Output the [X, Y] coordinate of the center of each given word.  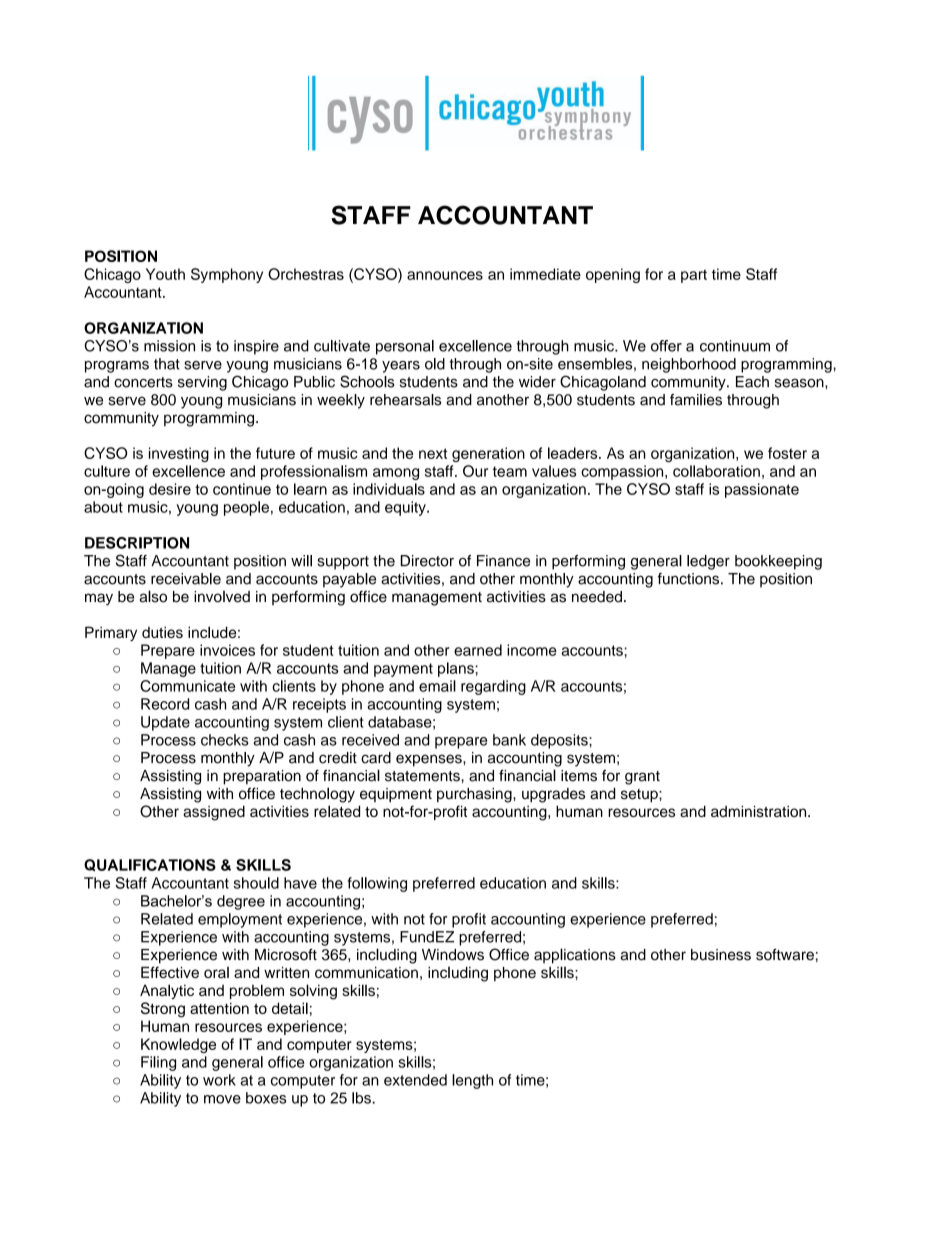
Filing [158, 1063]
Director [427, 561]
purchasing [475, 795]
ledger [708, 562]
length [472, 1081]
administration [760, 811]
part [694, 276]
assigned [214, 813]
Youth [165, 274]
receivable [186, 579]
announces [445, 275]
